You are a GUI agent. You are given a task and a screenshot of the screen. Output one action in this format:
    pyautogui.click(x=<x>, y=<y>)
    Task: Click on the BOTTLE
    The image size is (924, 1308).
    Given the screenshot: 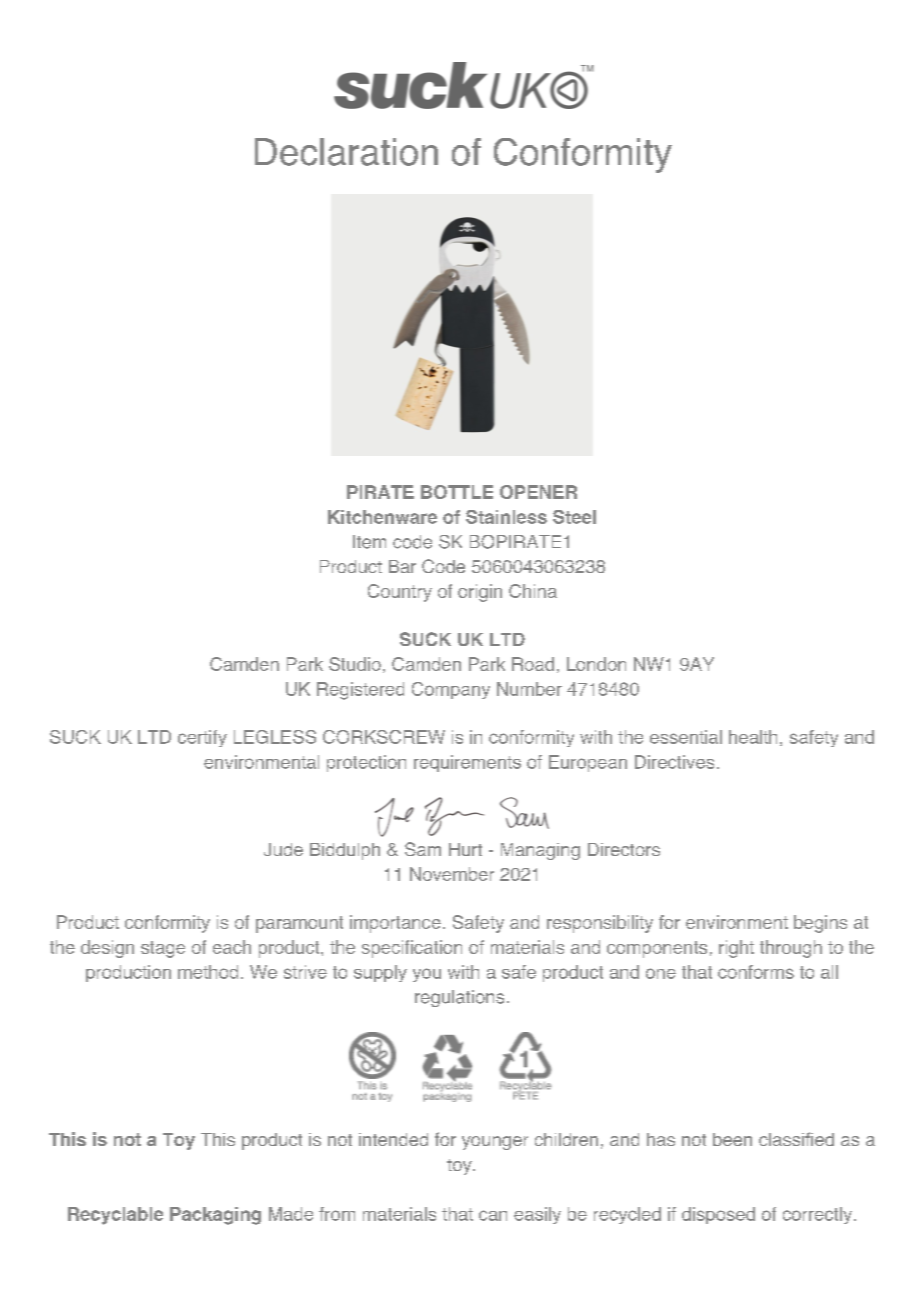 What is the action you would take?
    pyautogui.click(x=457, y=492)
